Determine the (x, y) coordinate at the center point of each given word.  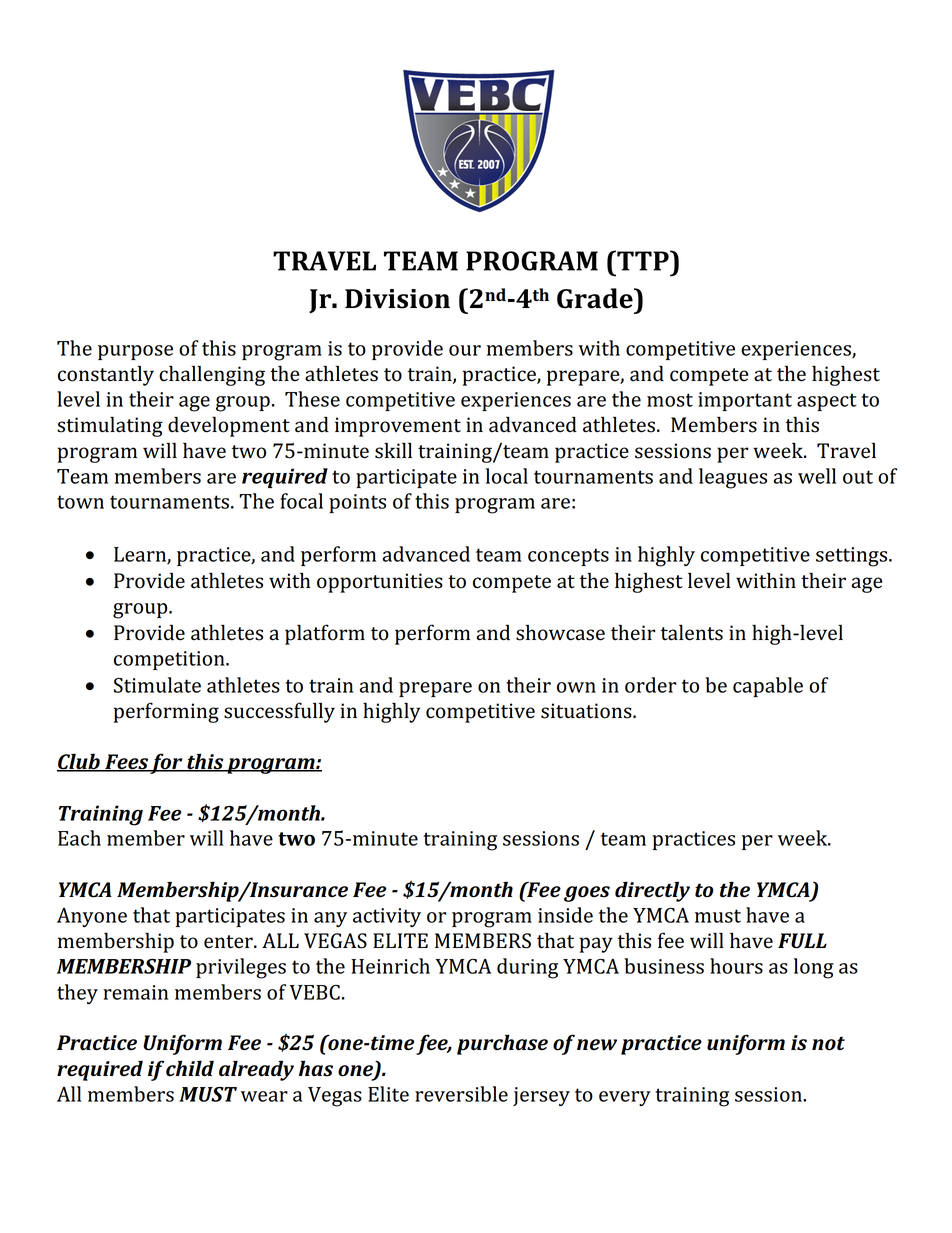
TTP (643, 260)
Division (397, 299)
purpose (135, 352)
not (828, 1043)
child (190, 1068)
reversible (461, 1094)
